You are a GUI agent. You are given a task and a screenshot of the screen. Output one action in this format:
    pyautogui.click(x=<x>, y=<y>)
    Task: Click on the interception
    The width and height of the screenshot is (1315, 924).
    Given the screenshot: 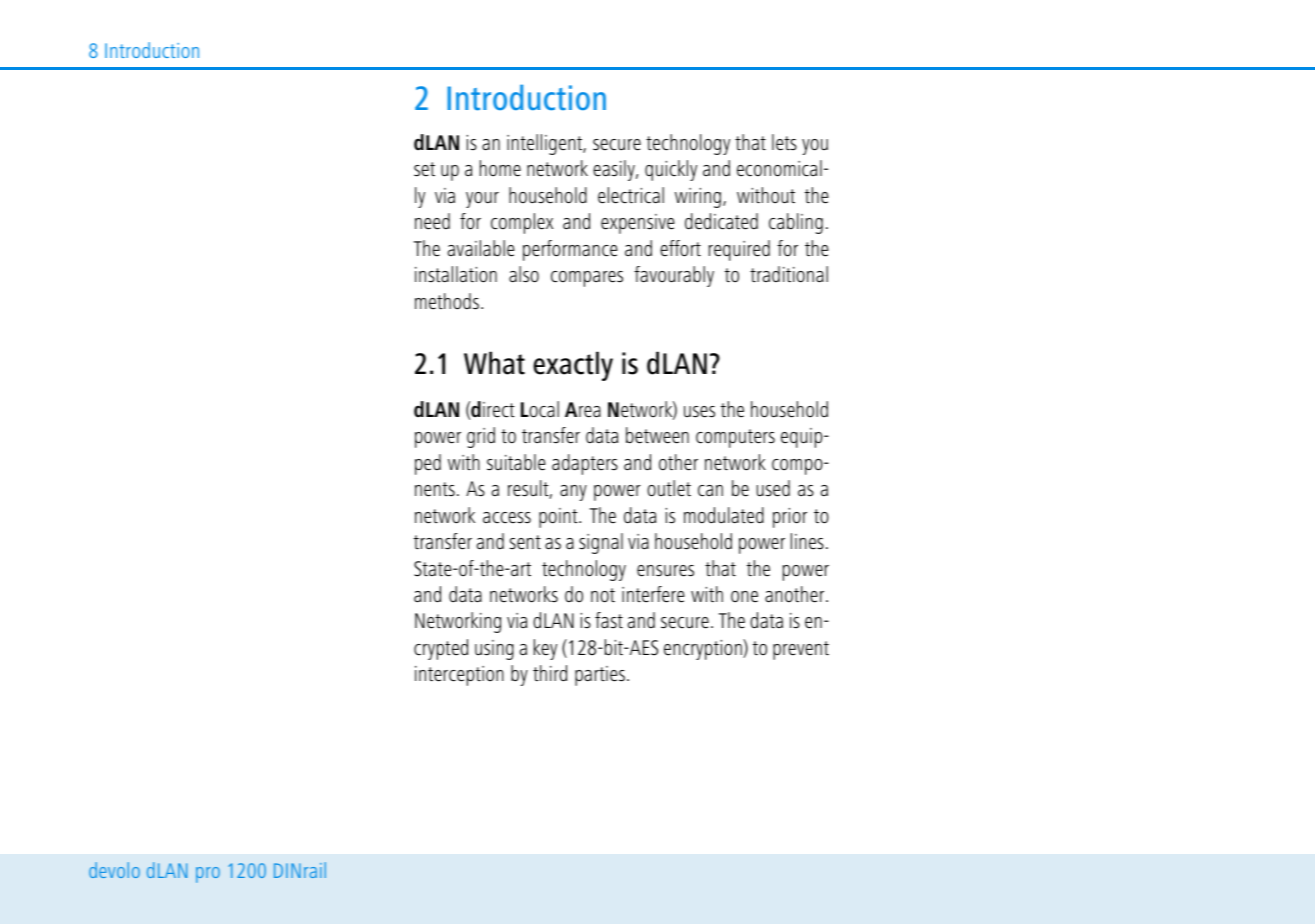 What is the action you would take?
    pyautogui.click(x=459, y=676)
